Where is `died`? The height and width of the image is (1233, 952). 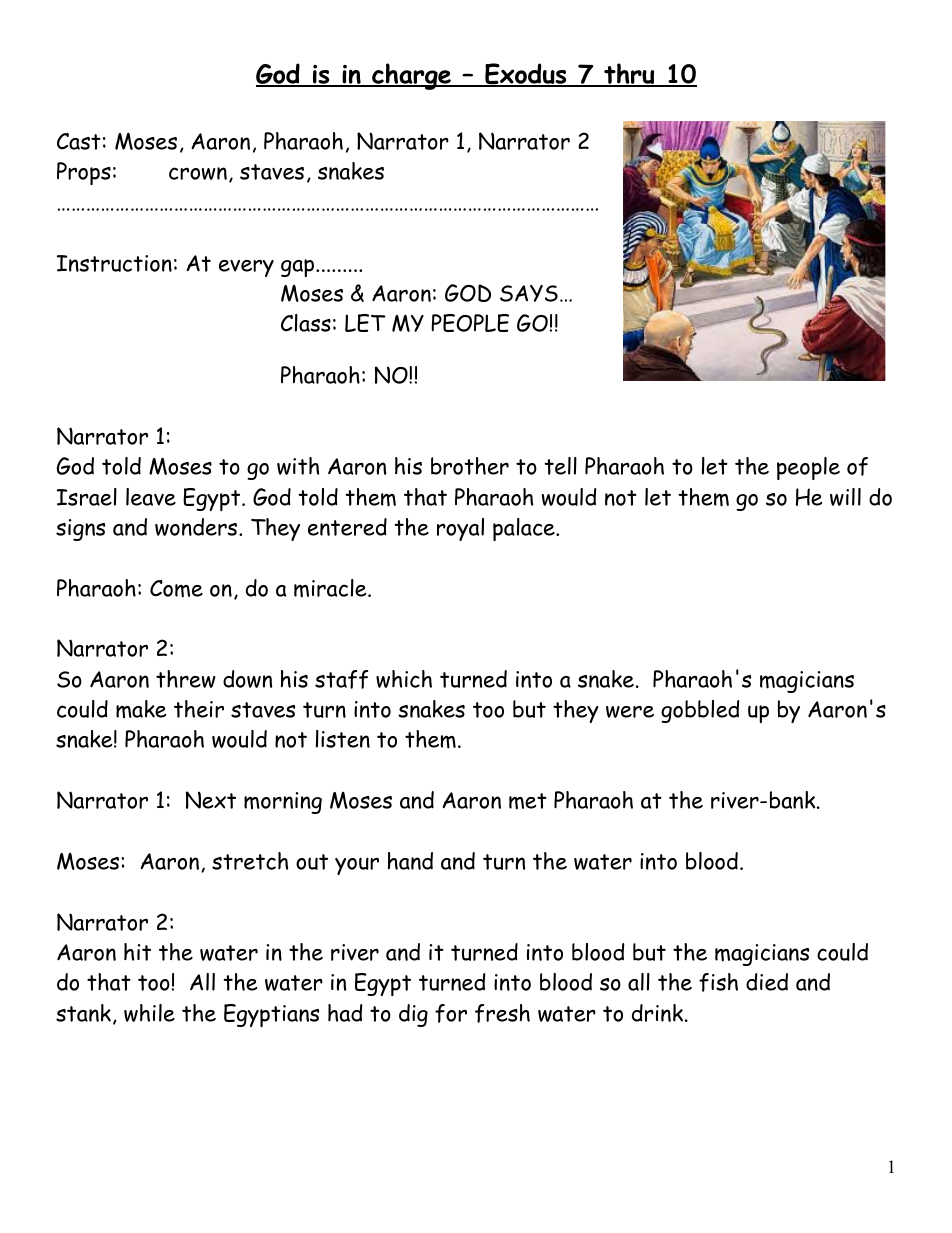 died is located at coordinates (767, 982).
